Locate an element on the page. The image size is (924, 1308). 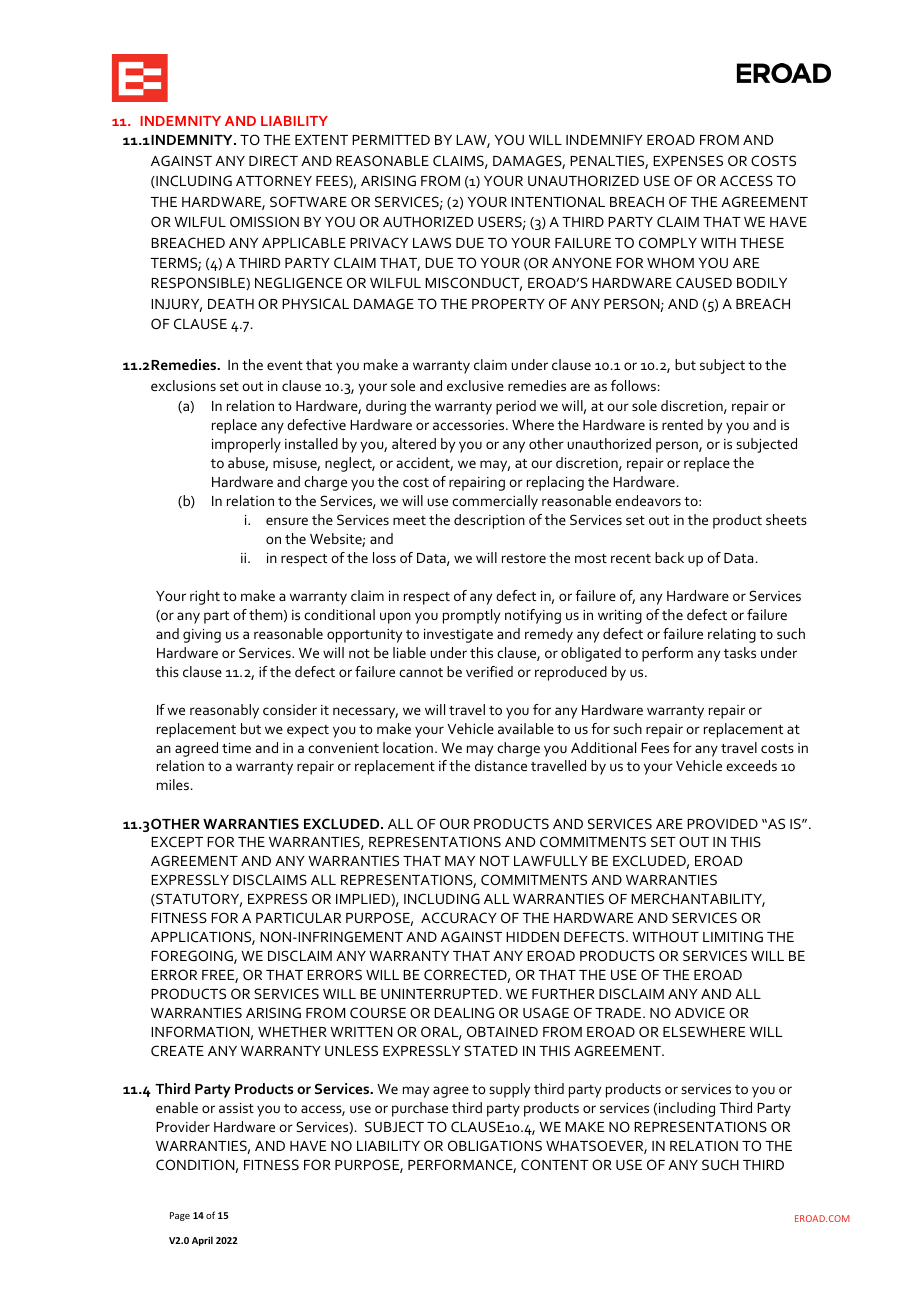
WHETHER is located at coordinates (292, 1032).
